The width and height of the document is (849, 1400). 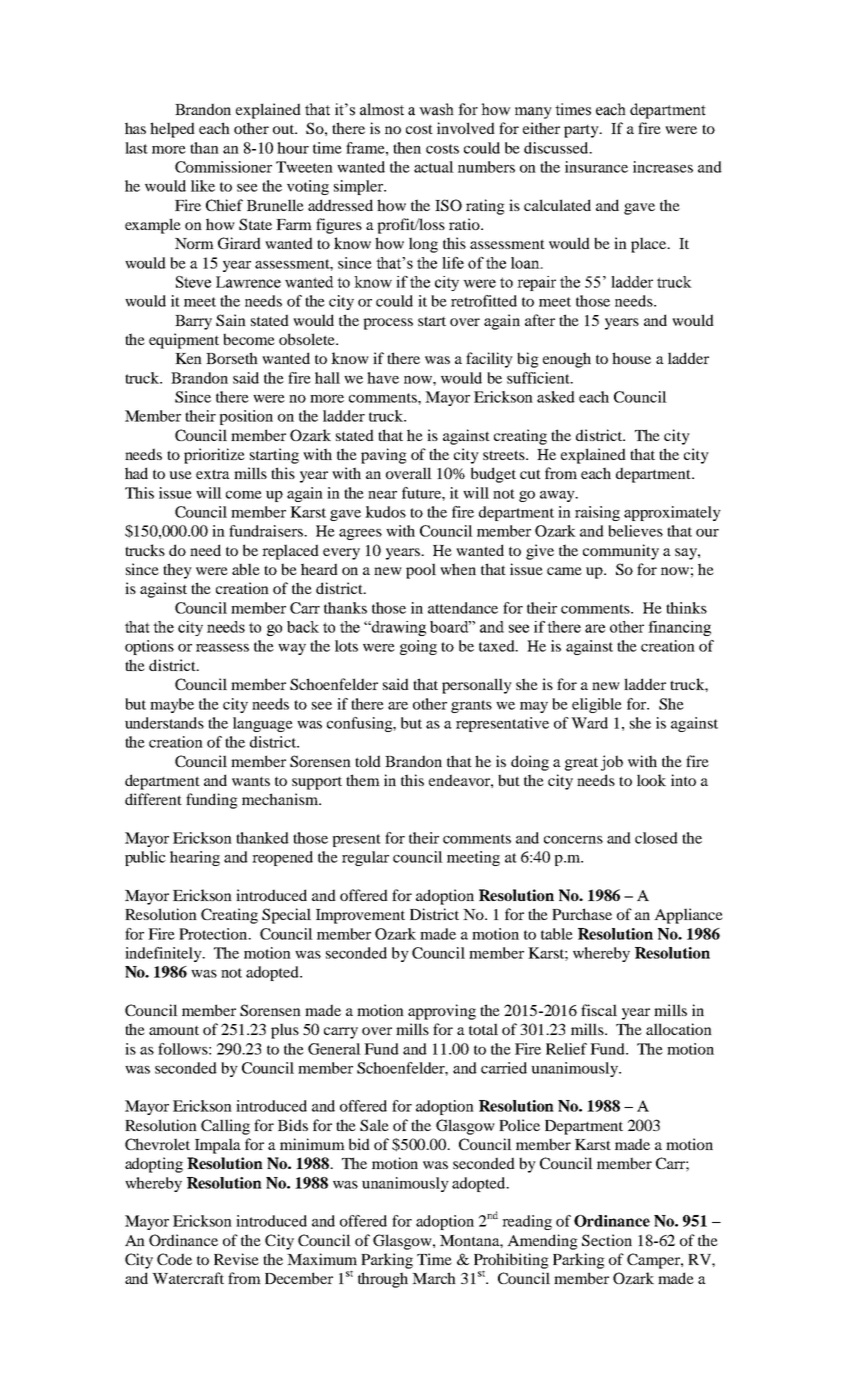 What do you see at coordinates (223, 167) in the document?
I see `Commissioner` at bounding box center [223, 167].
